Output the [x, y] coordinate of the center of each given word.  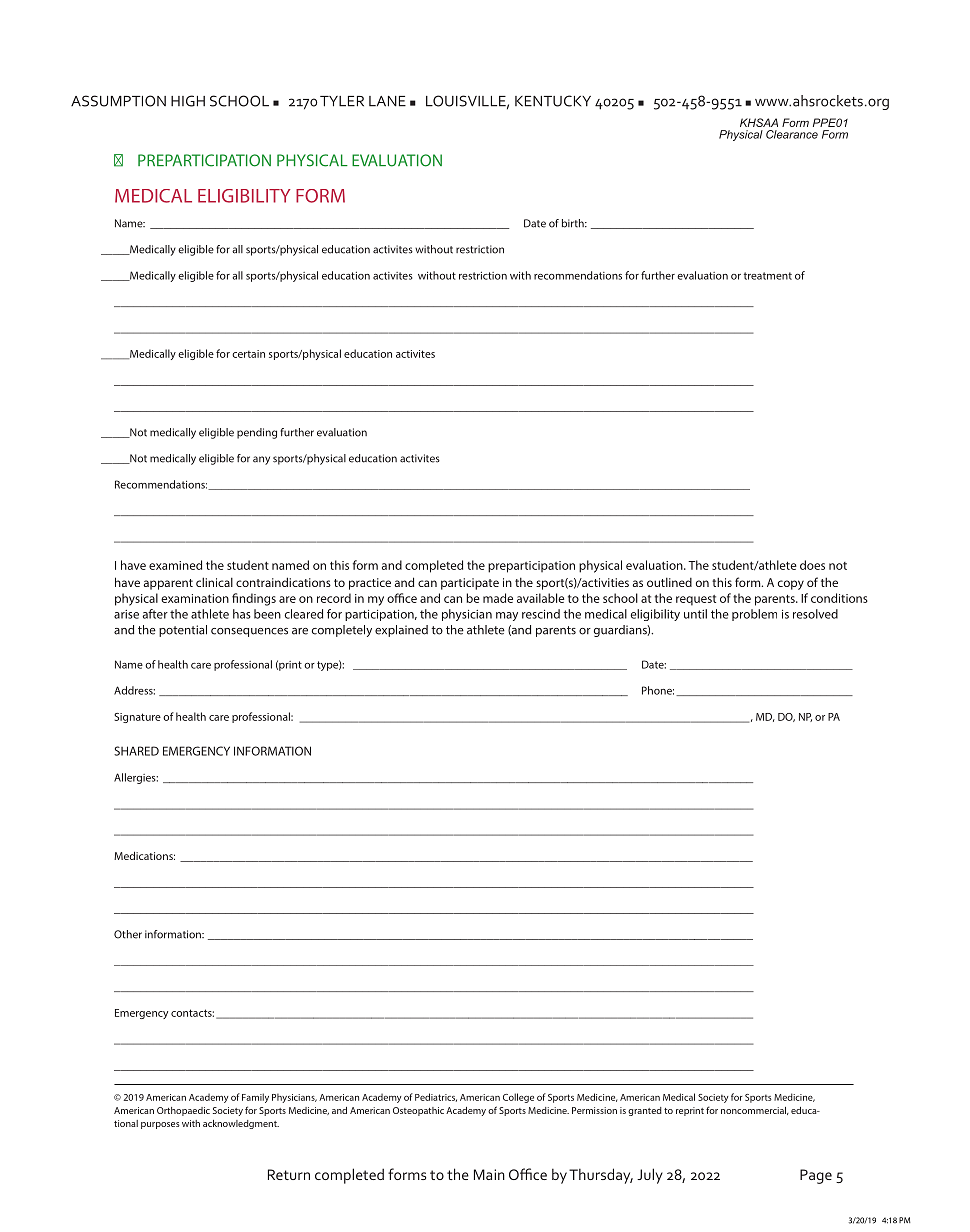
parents [556, 631]
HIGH [188, 101]
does [812, 565]
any [261, 460]
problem [754, 615]
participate [470, 584]
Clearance [792, 134]
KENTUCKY [553, 101]
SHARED [136, 751]
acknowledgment [241, 1124]
